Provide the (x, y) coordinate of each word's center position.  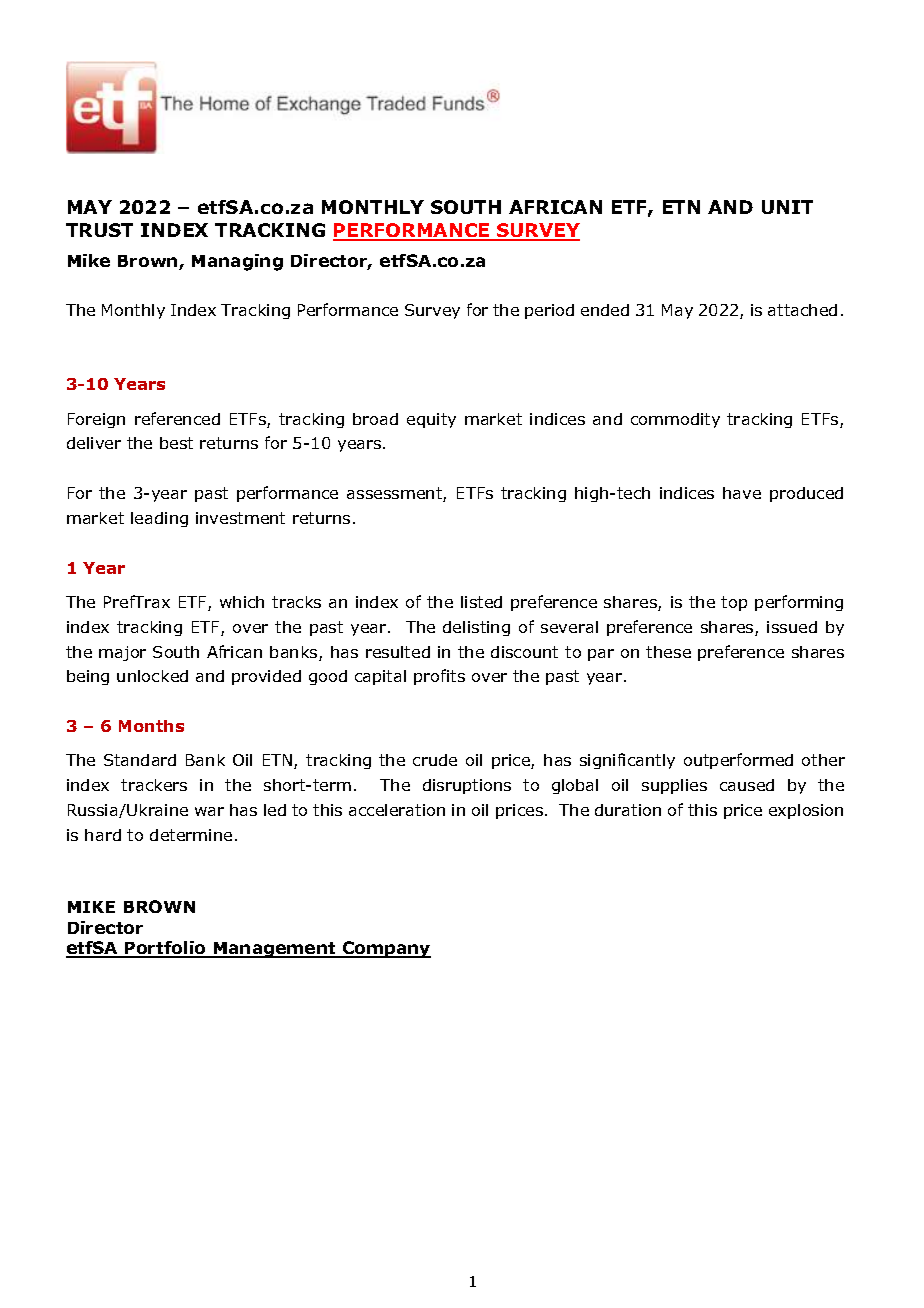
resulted (398, 652)
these (668, 652)
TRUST (99, 230)
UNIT (787, 207)
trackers (154, 785)
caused (747, 785)
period (549, 311)
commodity (675, 420)
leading (159, 519)
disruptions (467, 786)
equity (431, 420)
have (742, 493)
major (122, 653)
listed (481, 602)
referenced (177, 418)
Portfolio (165, 949)
